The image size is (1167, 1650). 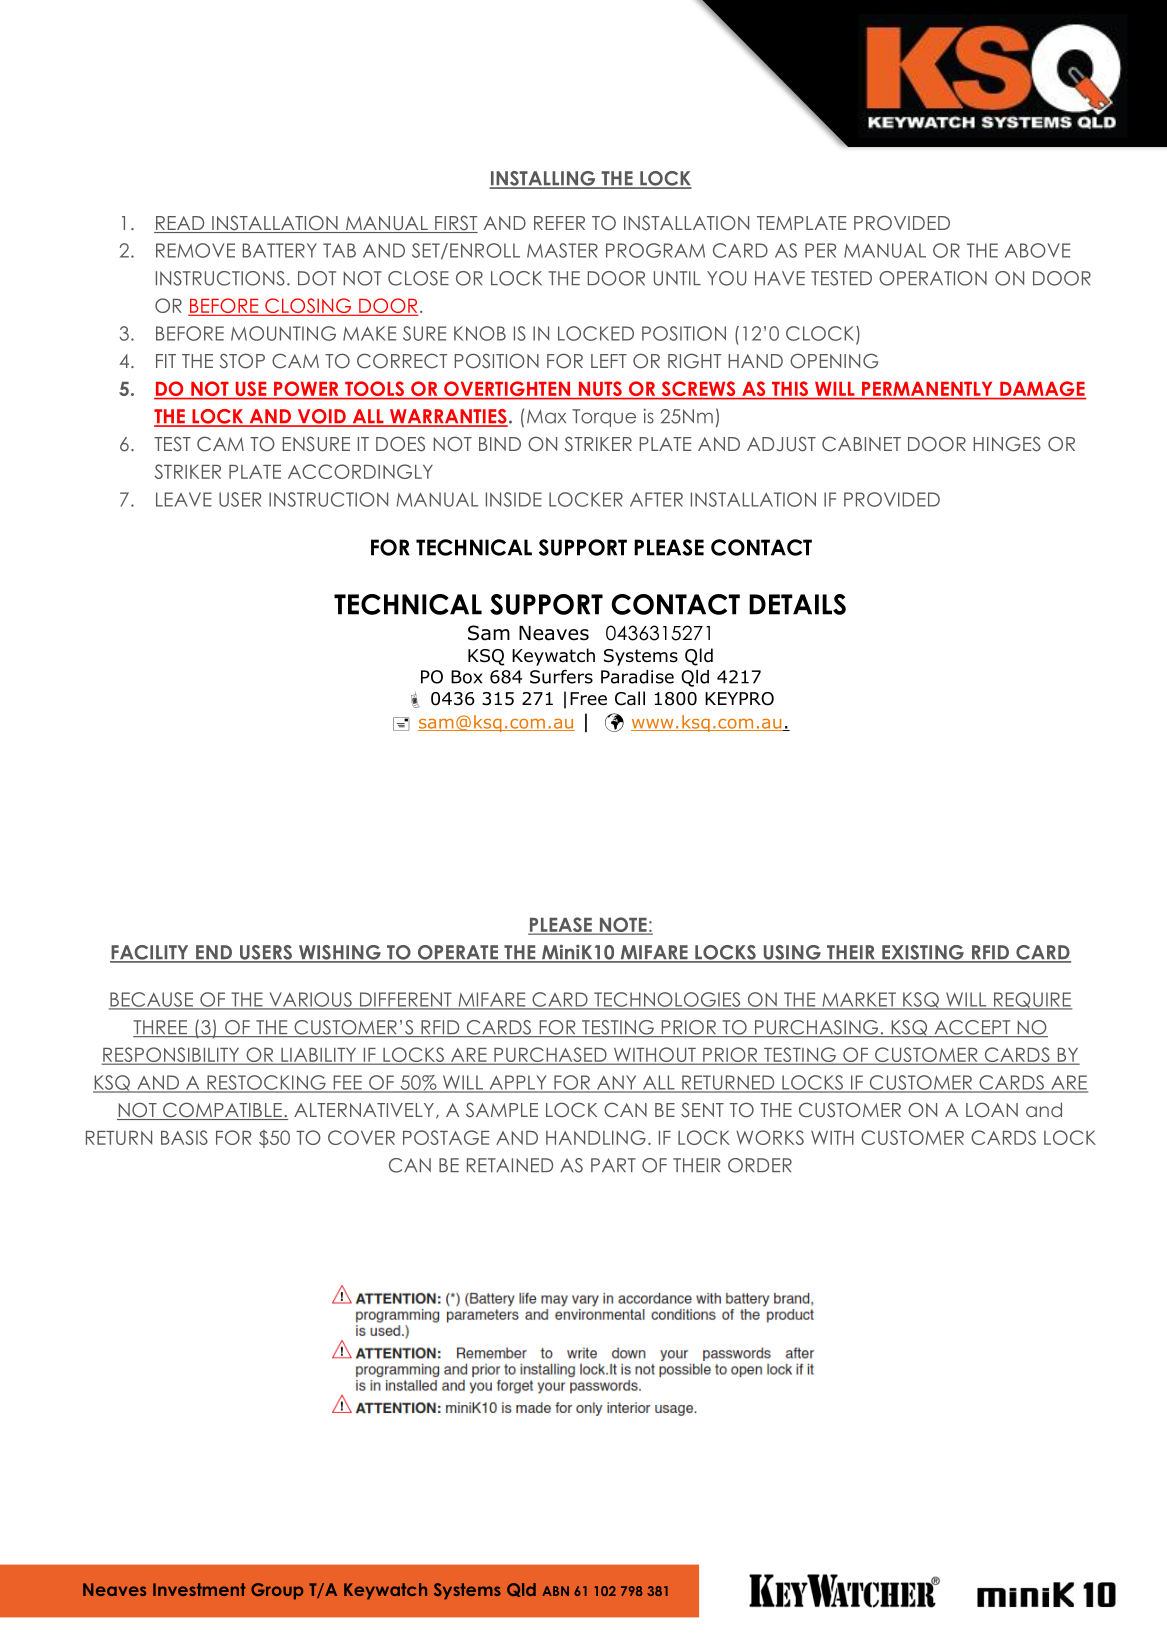 What do you see at coordinates (760, 1165) in the image?
I see `ORDER` at bounding box center [760, 1165].
